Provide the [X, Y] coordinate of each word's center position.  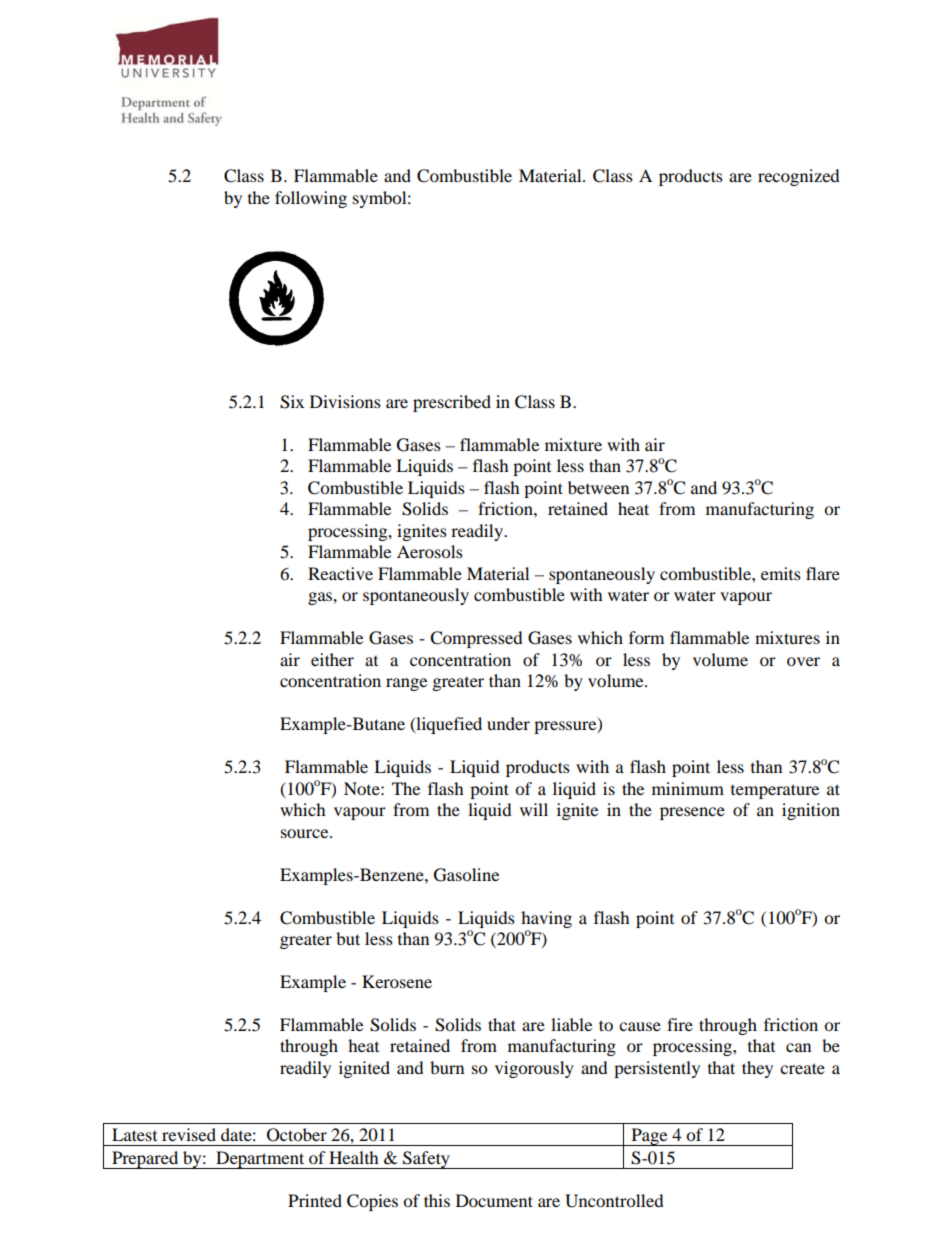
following [311, 199]
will [534, 809]
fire [680, 1024]
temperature [775, 791]
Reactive [340, 573]
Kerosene [397, 981]
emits [781, 573]
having [546, 919]
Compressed [476, 639]
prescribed [452, 403]
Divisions [345, 401]
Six [292, 402]
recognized [799, 177]
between [598, 487]
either [332, 659]
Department [260, 1160]
